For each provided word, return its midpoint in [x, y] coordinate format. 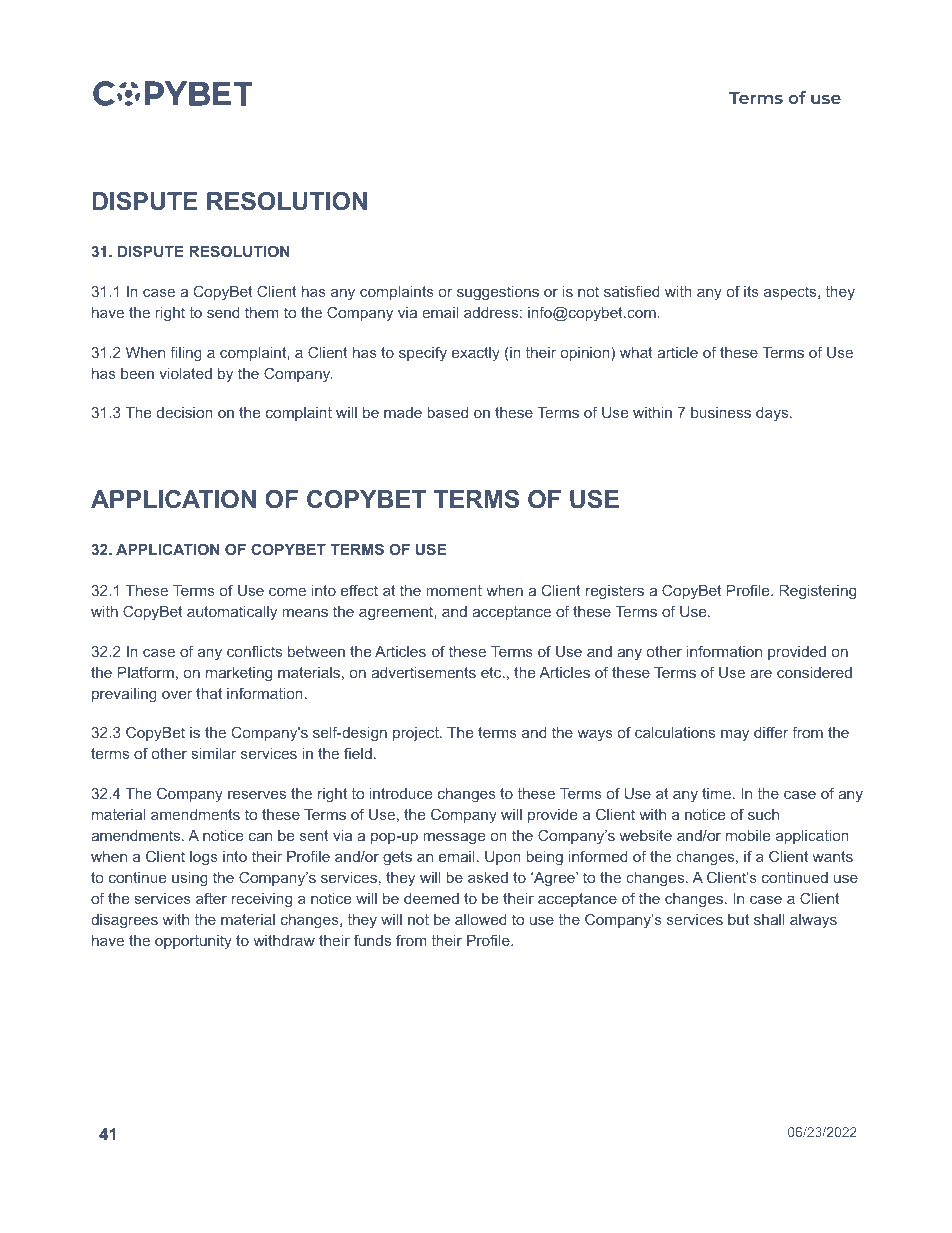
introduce [401, 793]
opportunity [193, 942]
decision [185, 412]
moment [454, 590]
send [223, 312]
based [448, 412]
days [773, 414]
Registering [817, 592]
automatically [232, 613]
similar [214, 753]
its [751, 291]
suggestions [498, 293]
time [718, 793]
